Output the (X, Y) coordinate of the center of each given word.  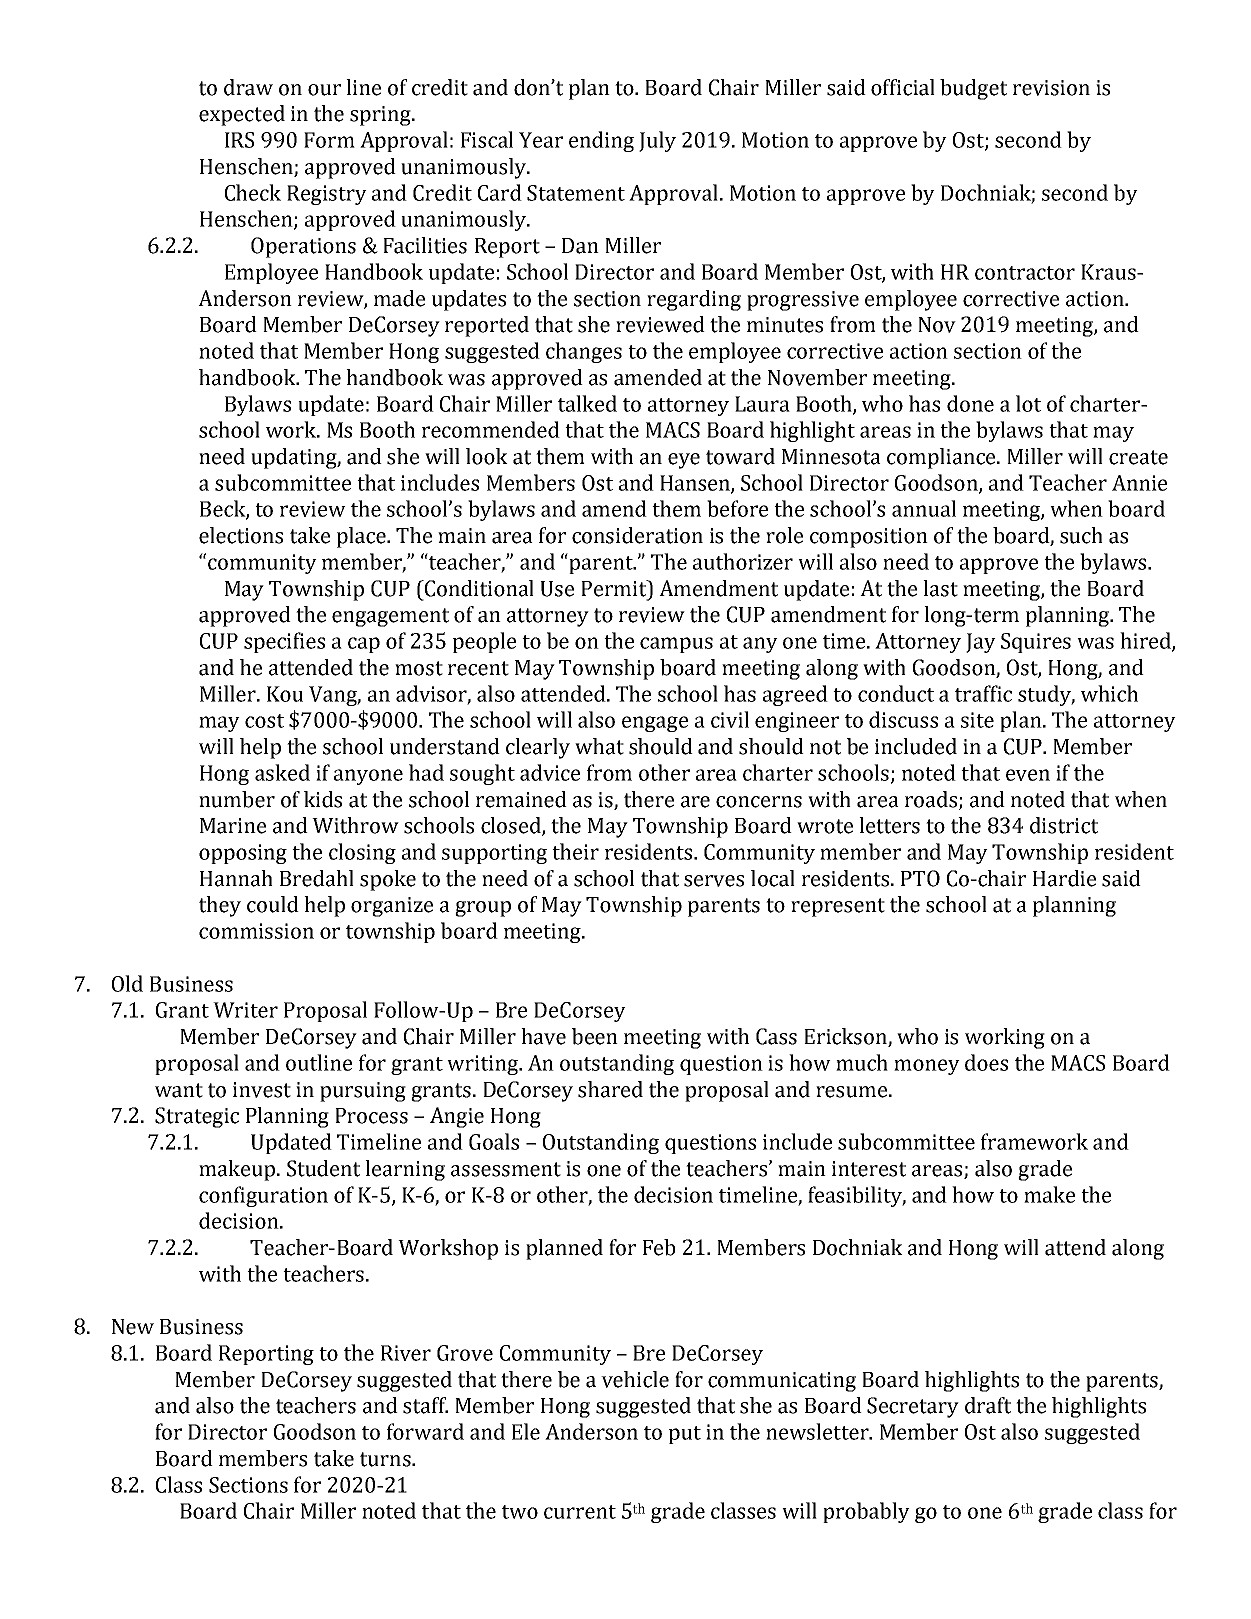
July (657, 141)
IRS (239, 140)
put (685, 1435)
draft (988, 1405)
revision (1051, 88)
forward (425, 1431)
